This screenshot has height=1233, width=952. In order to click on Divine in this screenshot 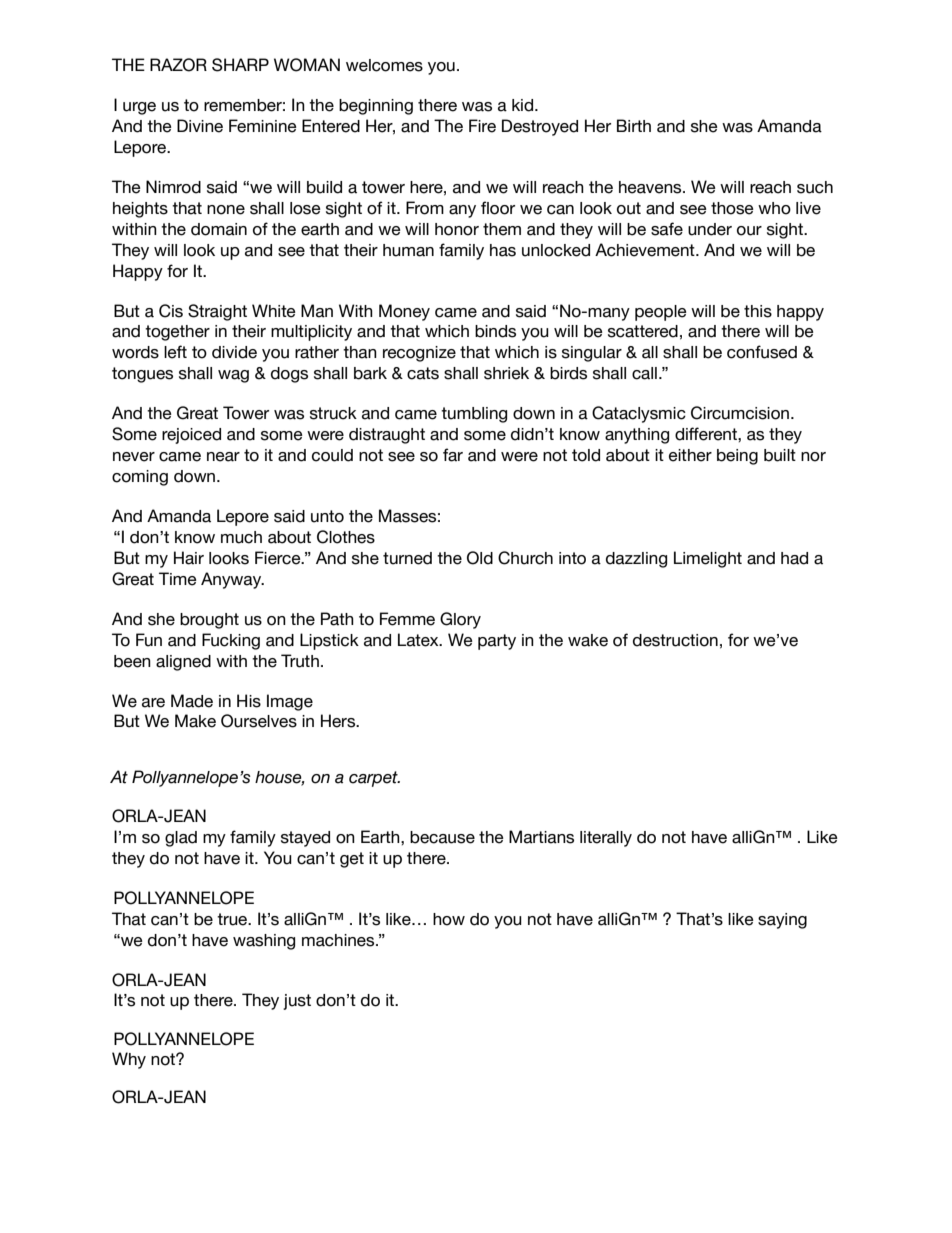, I will do `click(200, 126)`.
